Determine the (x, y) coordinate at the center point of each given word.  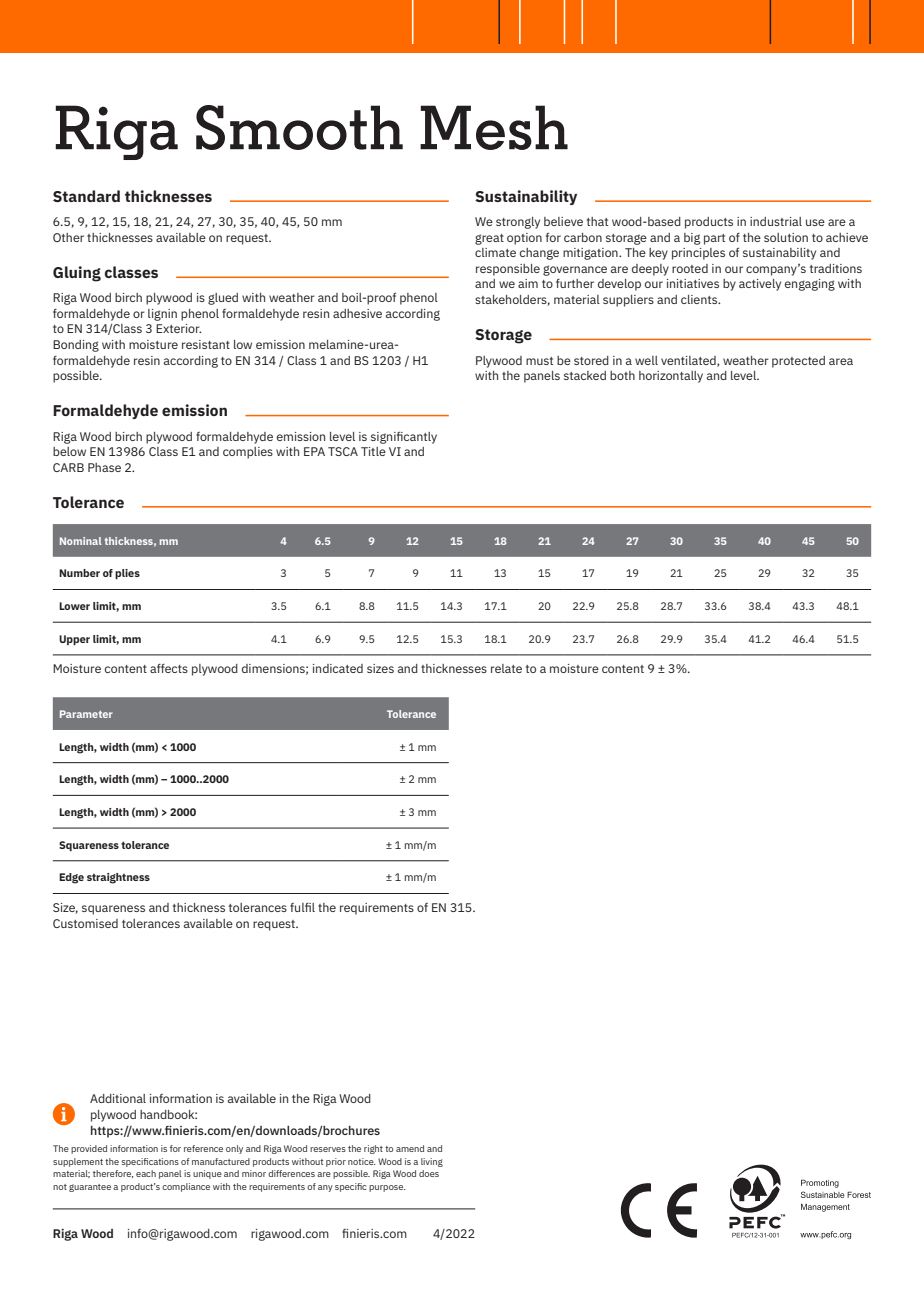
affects (169, 668)
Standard (86, 196)
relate (506, 668)
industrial (776, 221)
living (432, 1162)
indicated (338, 668)
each (146, 1173)
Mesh (494, 127)
